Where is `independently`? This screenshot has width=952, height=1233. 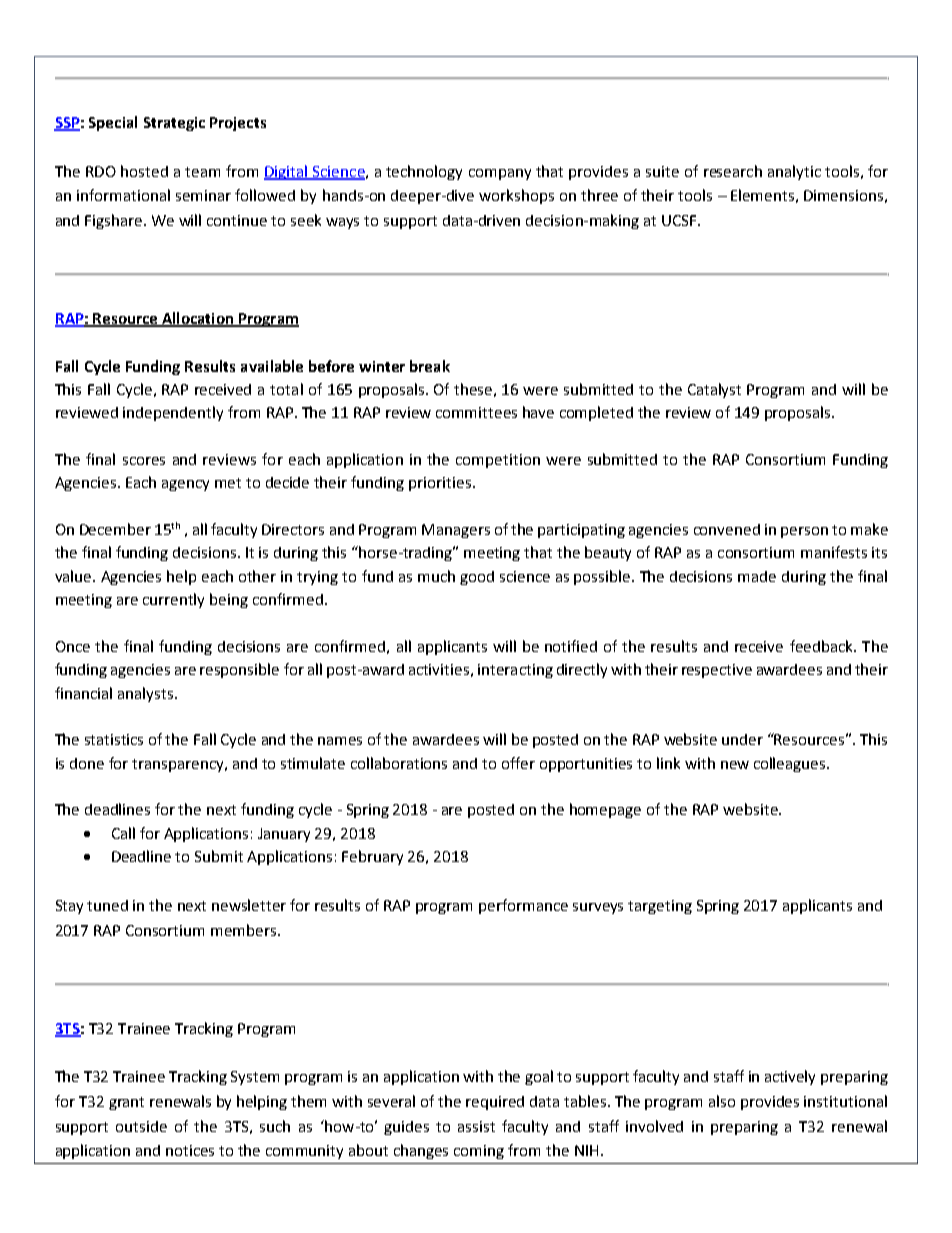
independently is located at coordinates (173, 413).
